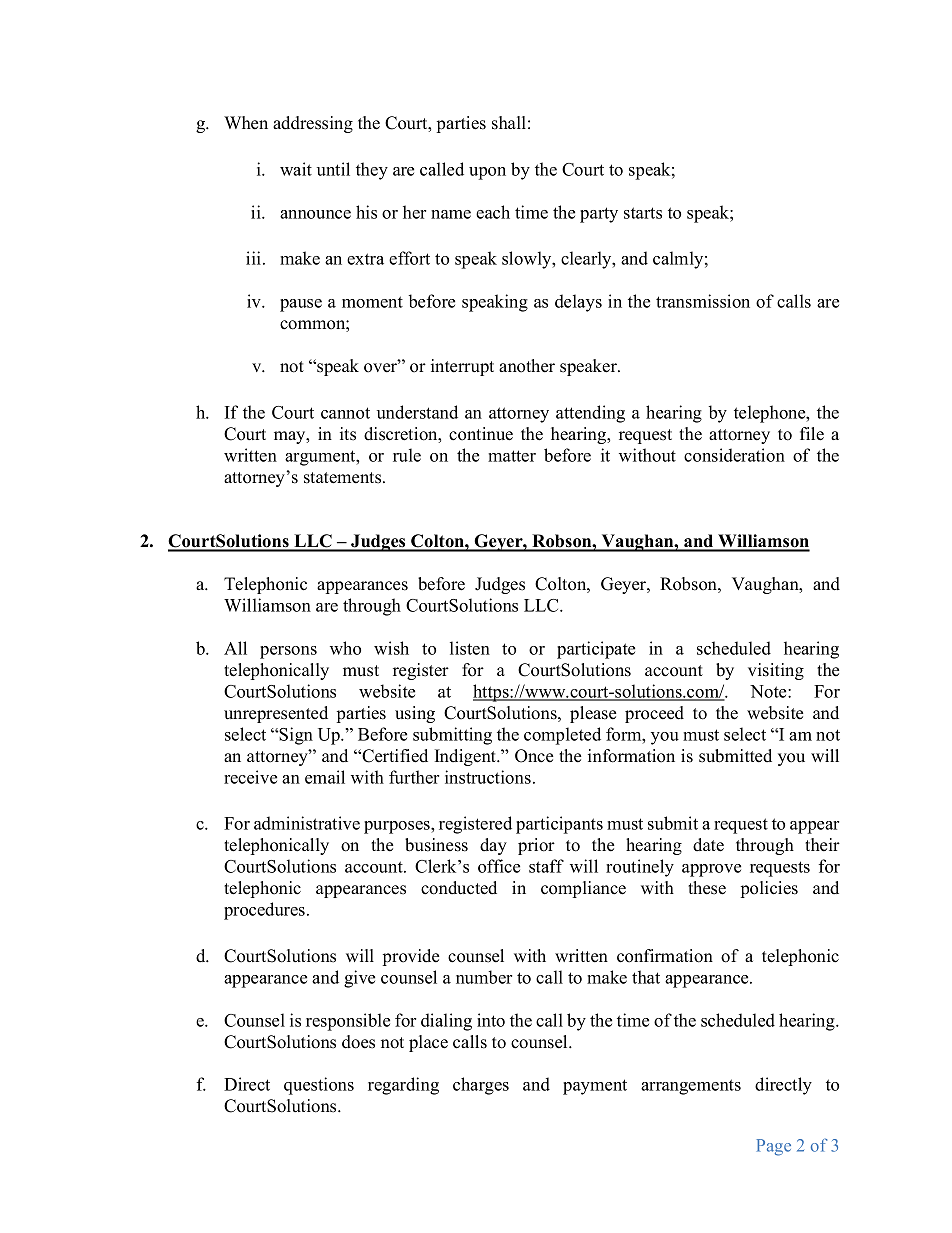 The height and width of the screenshot is (1233, 952). I want to click on until, so click(333, 169).
